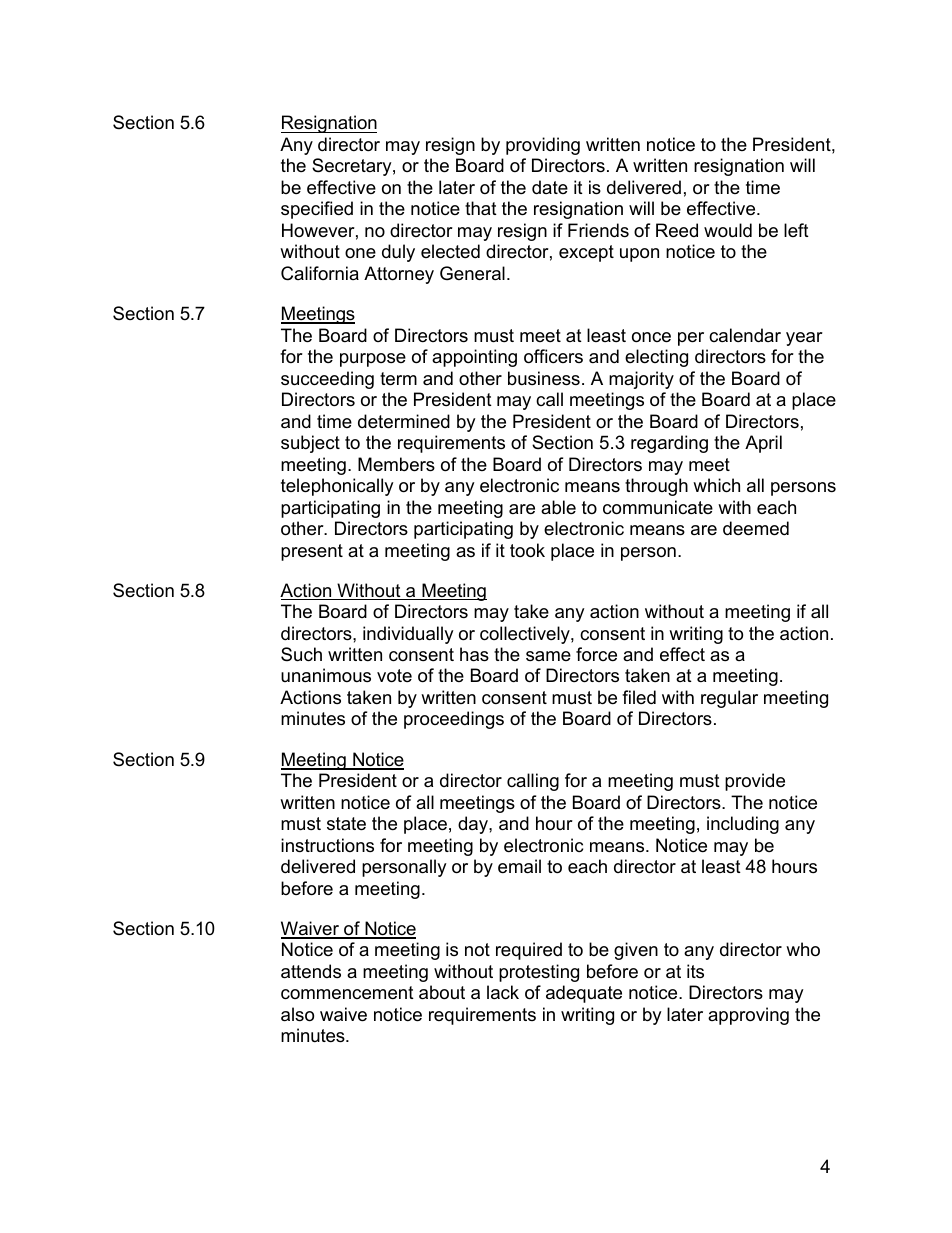 This image has width=952, height=1233. I want to click on same, so click(548, 656).
